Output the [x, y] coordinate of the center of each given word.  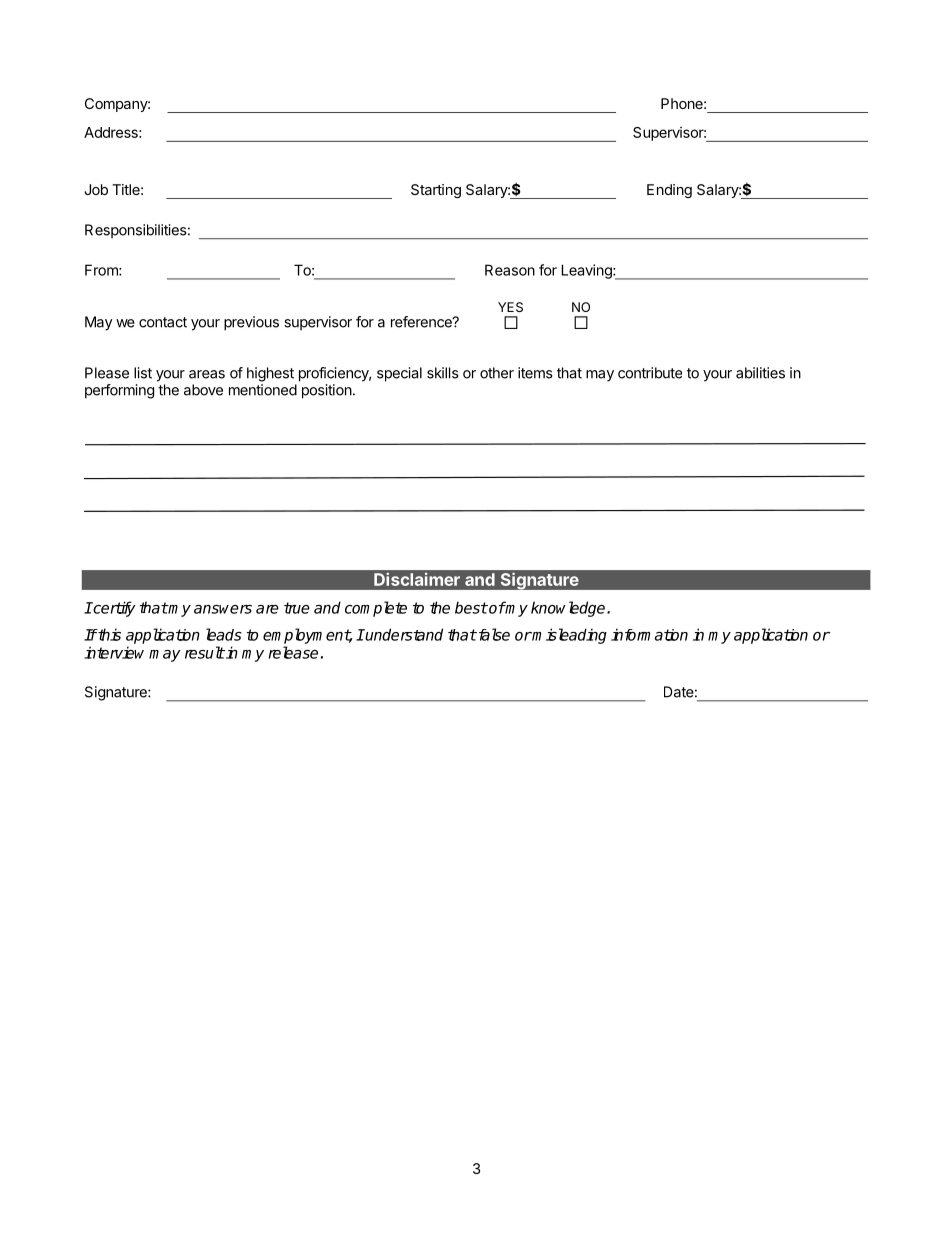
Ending [669, 191]
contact [163, 322]
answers [223, 609]
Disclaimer [417, 579]
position [327, 391]
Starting [436, 191]
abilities [760, 373]
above [203, 390]
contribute [650, 373]
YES [510, 307]
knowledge [569, 609]
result [205, 652]
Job [96, 189]
